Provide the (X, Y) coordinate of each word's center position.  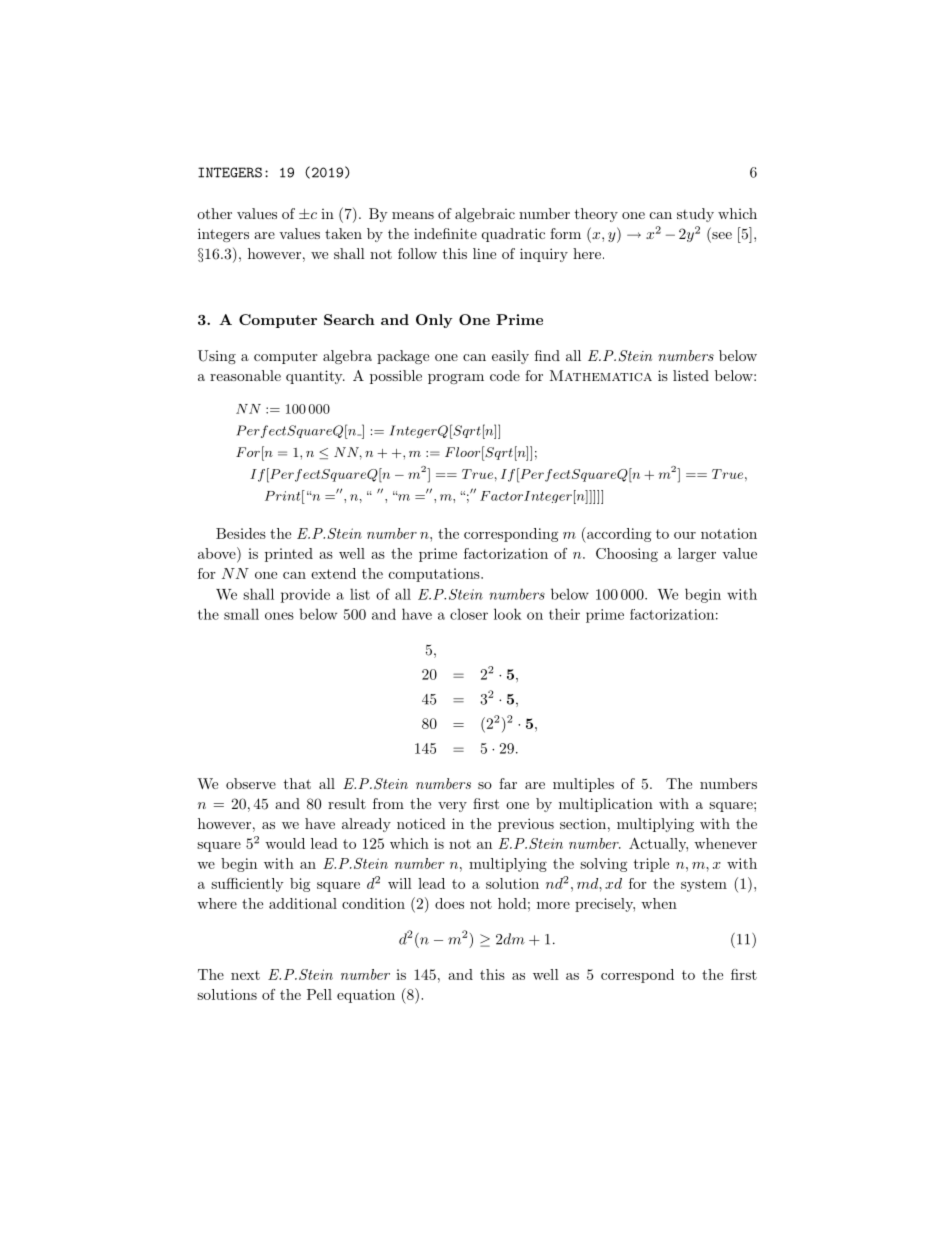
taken (343, 233)
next (245, 975)
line (484, 253)
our (685, 535)
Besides (241, 533)
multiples (583, 785)
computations (435, 575)
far (508, 783)
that (297, 783)
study (695, 215)
